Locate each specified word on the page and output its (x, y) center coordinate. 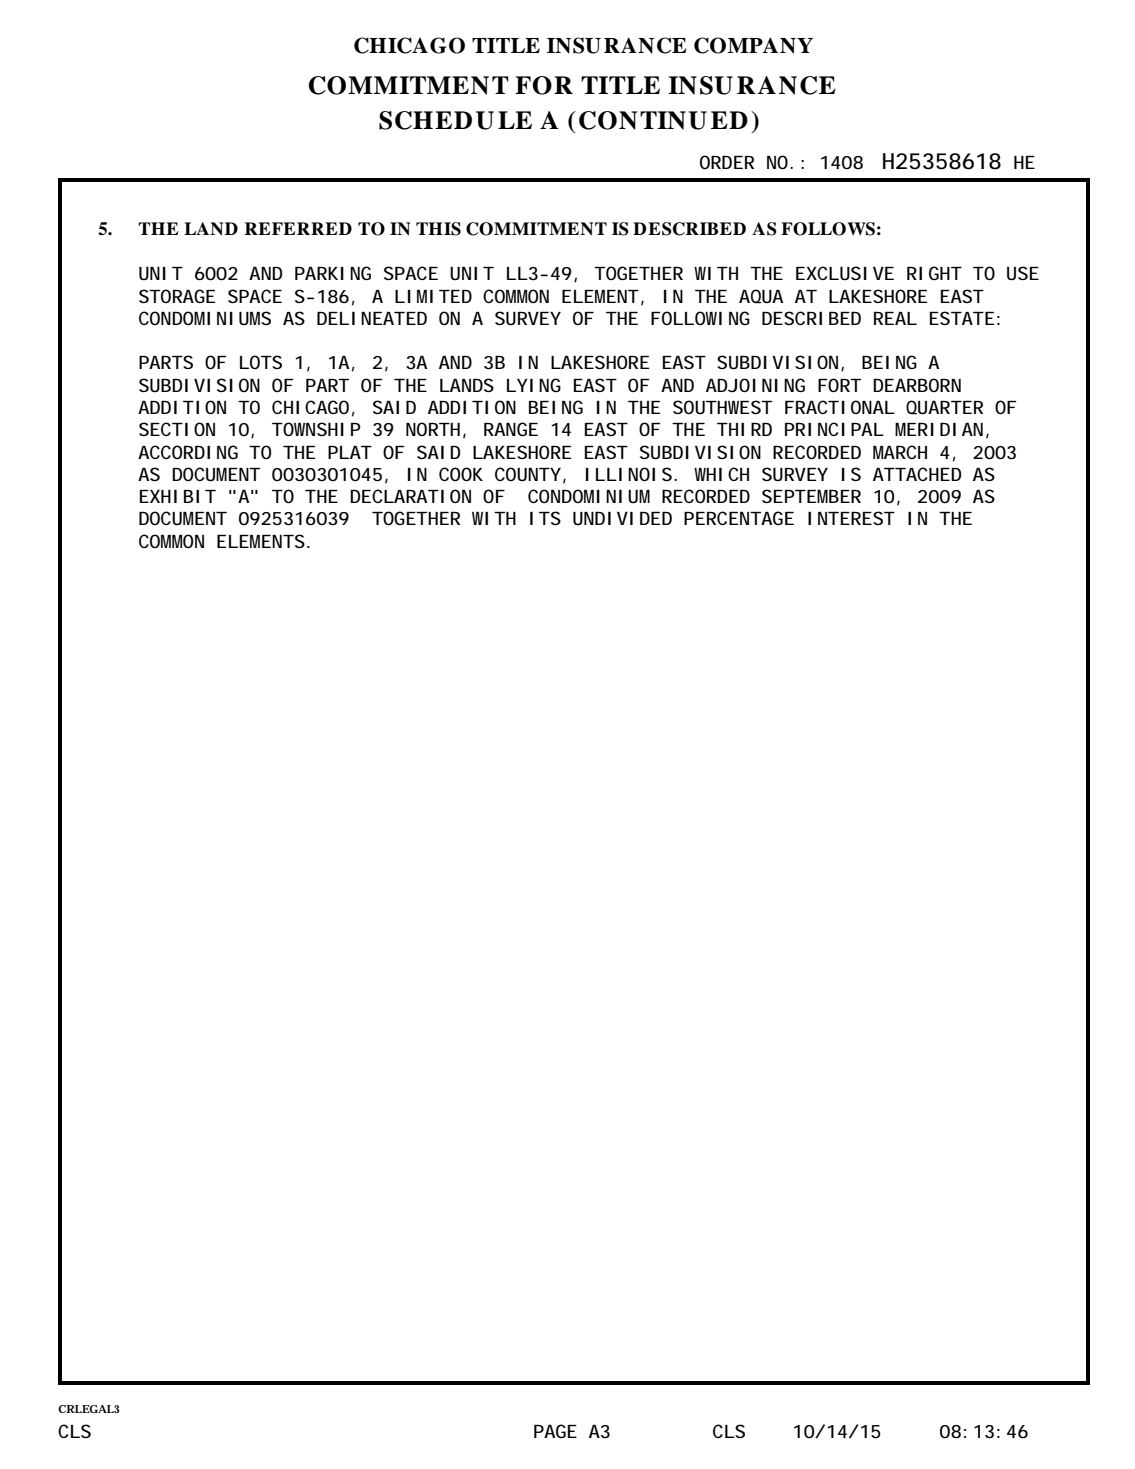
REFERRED (298, 228)
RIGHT (933, 273)
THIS (438, 229)
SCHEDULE (455, 120)
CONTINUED (663, 120)
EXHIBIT (177, 496)
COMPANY (753, 45)
